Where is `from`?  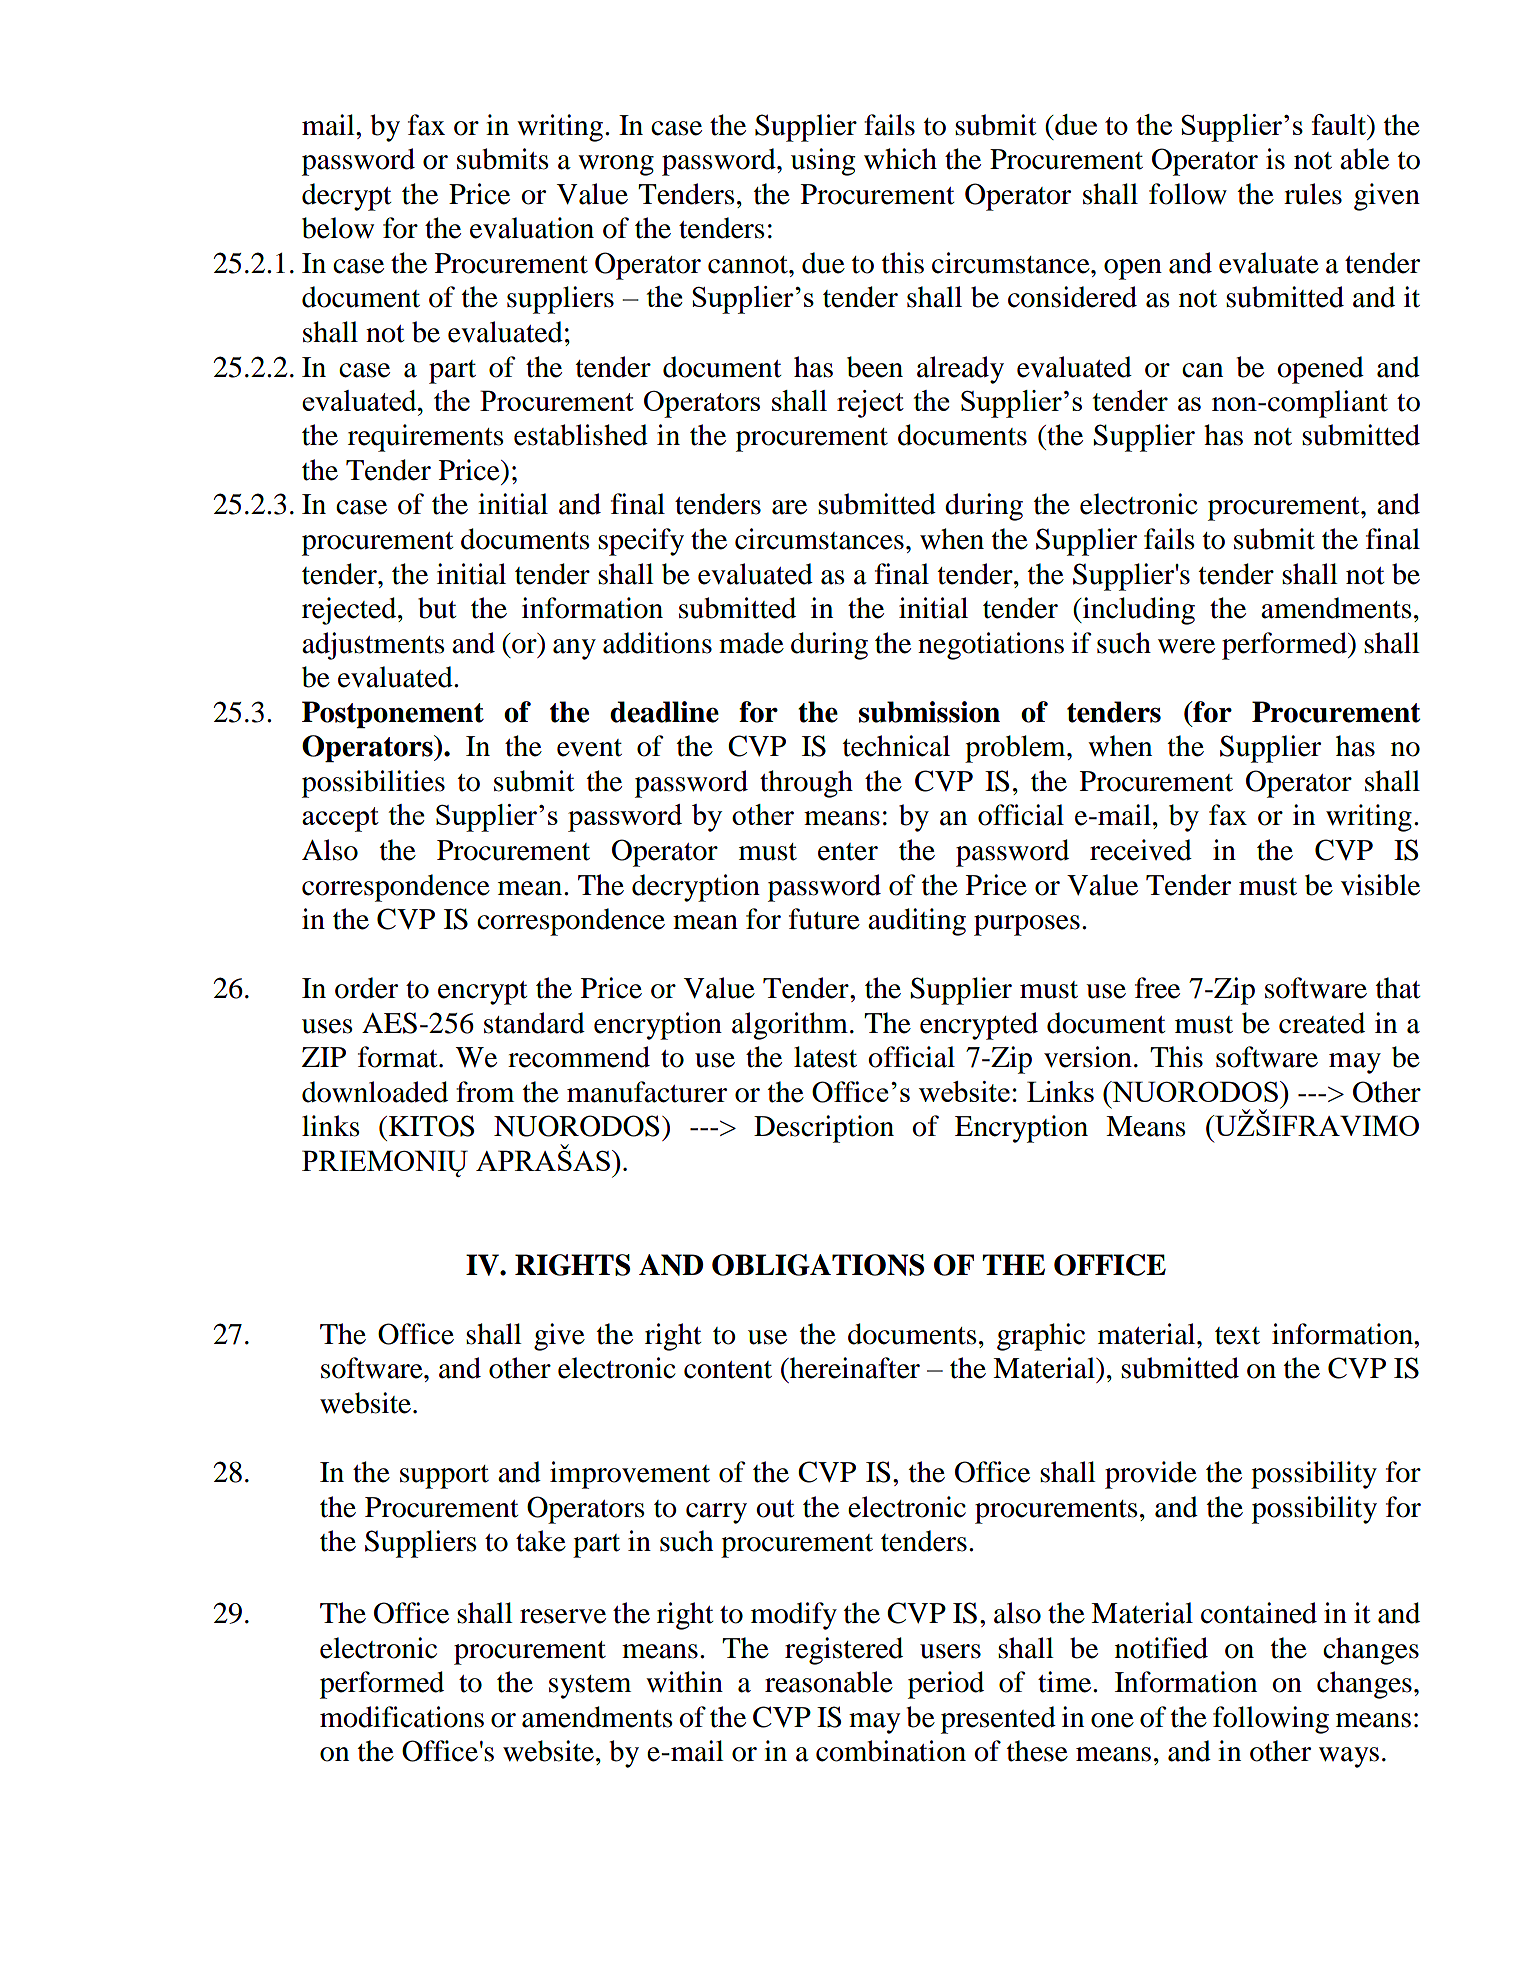 from is located at coordinates (485, 1092).
